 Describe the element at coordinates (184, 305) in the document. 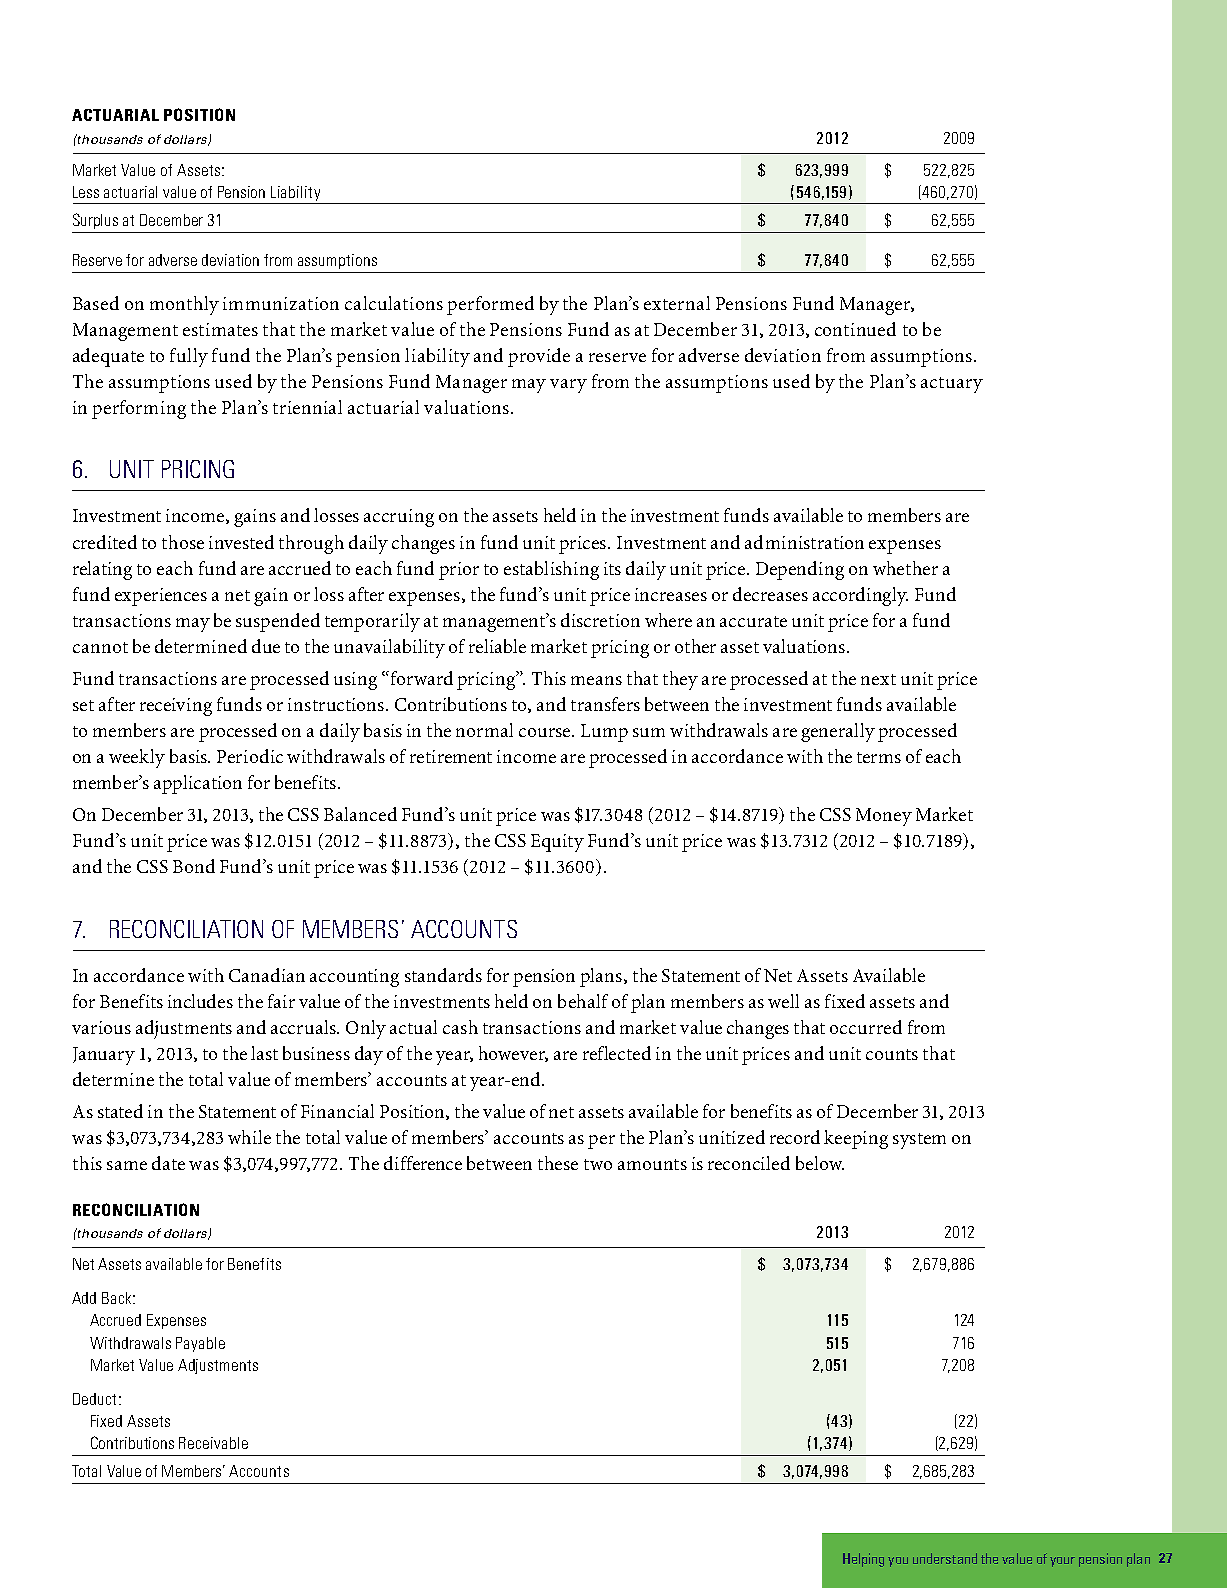

I see `monthly` at that location.
